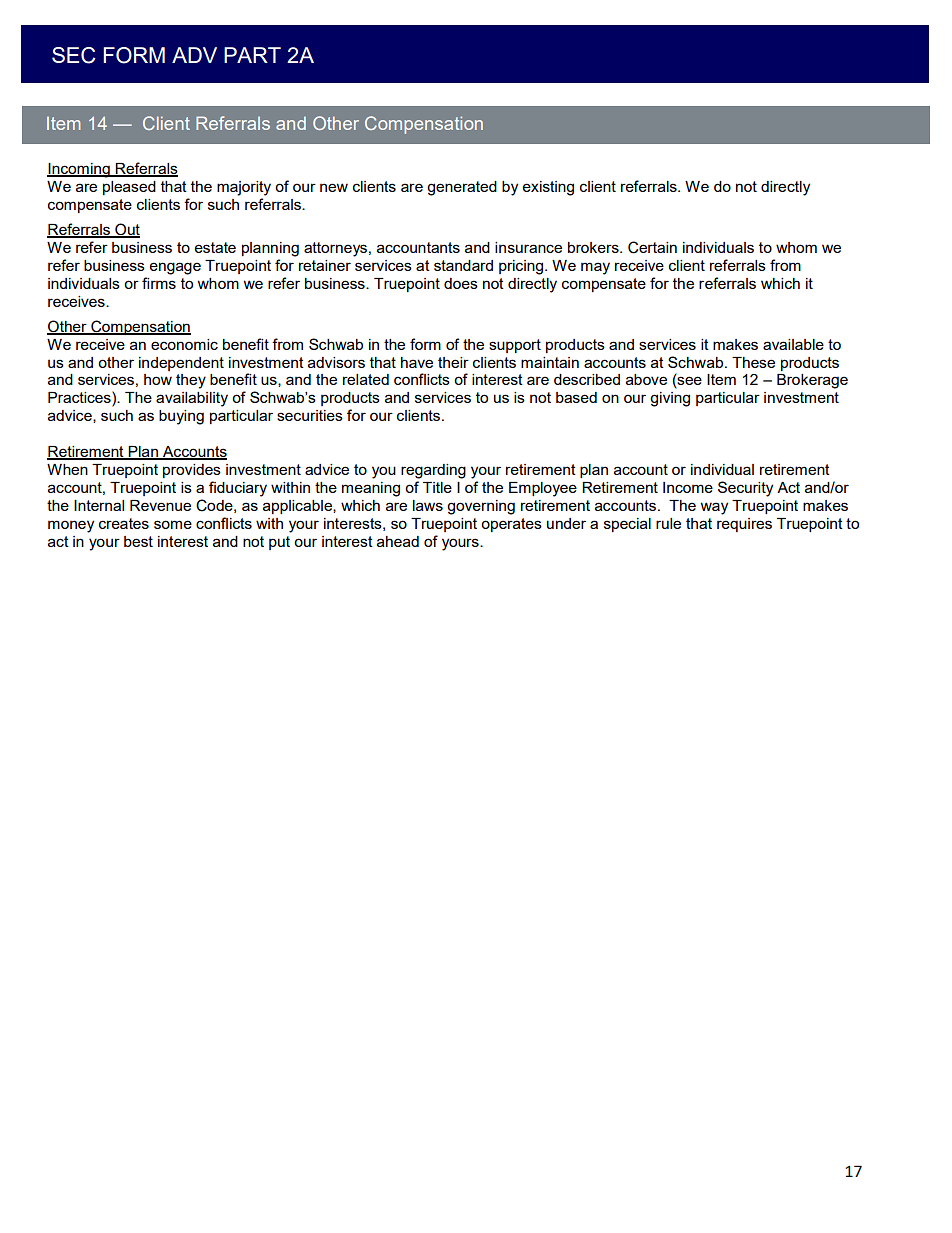 The image size is (952, 1233). Describe the element at coordinates (159, 283) in the page. I see `firms` at that location.
